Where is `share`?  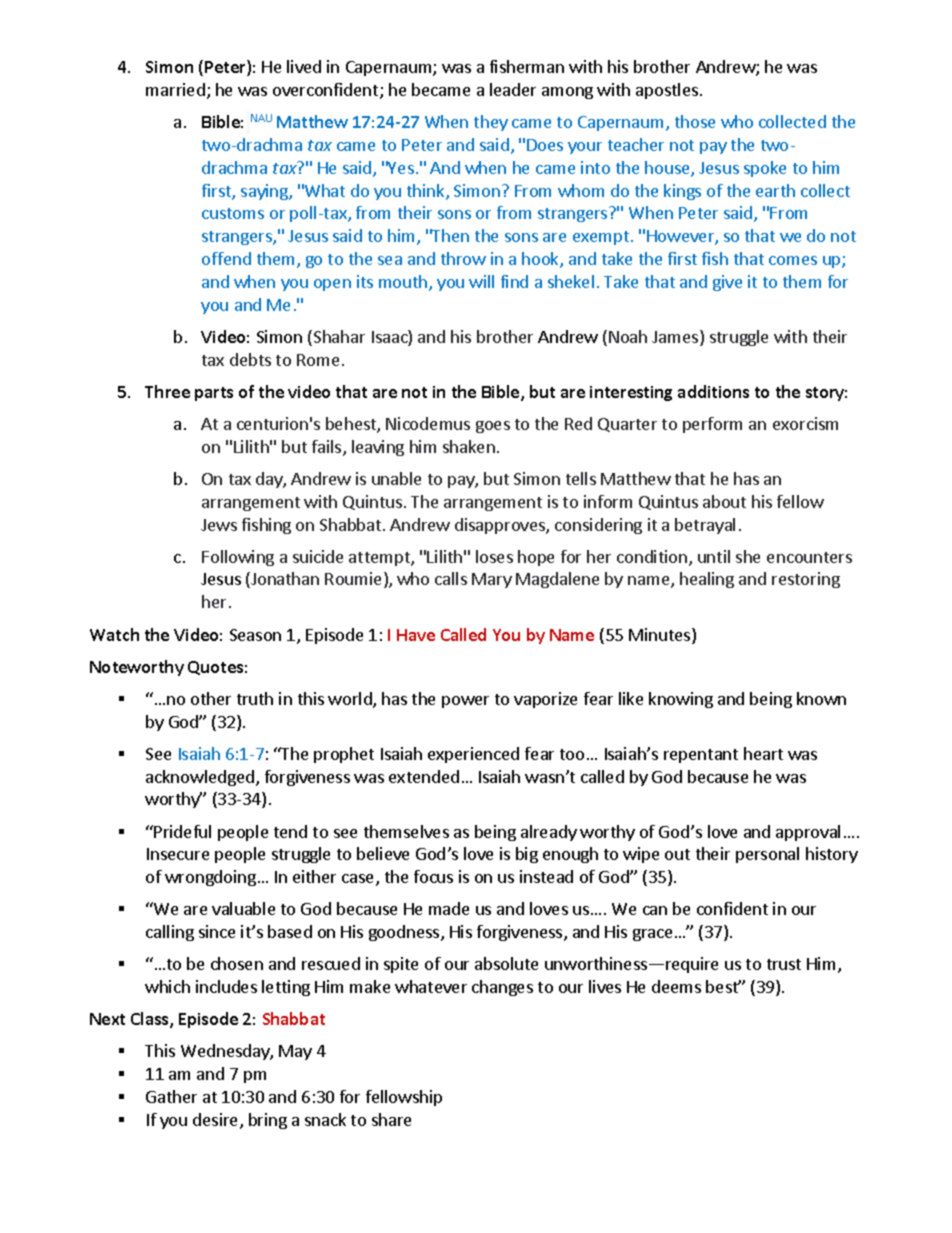
share is located at coordinates (391, 1119).
